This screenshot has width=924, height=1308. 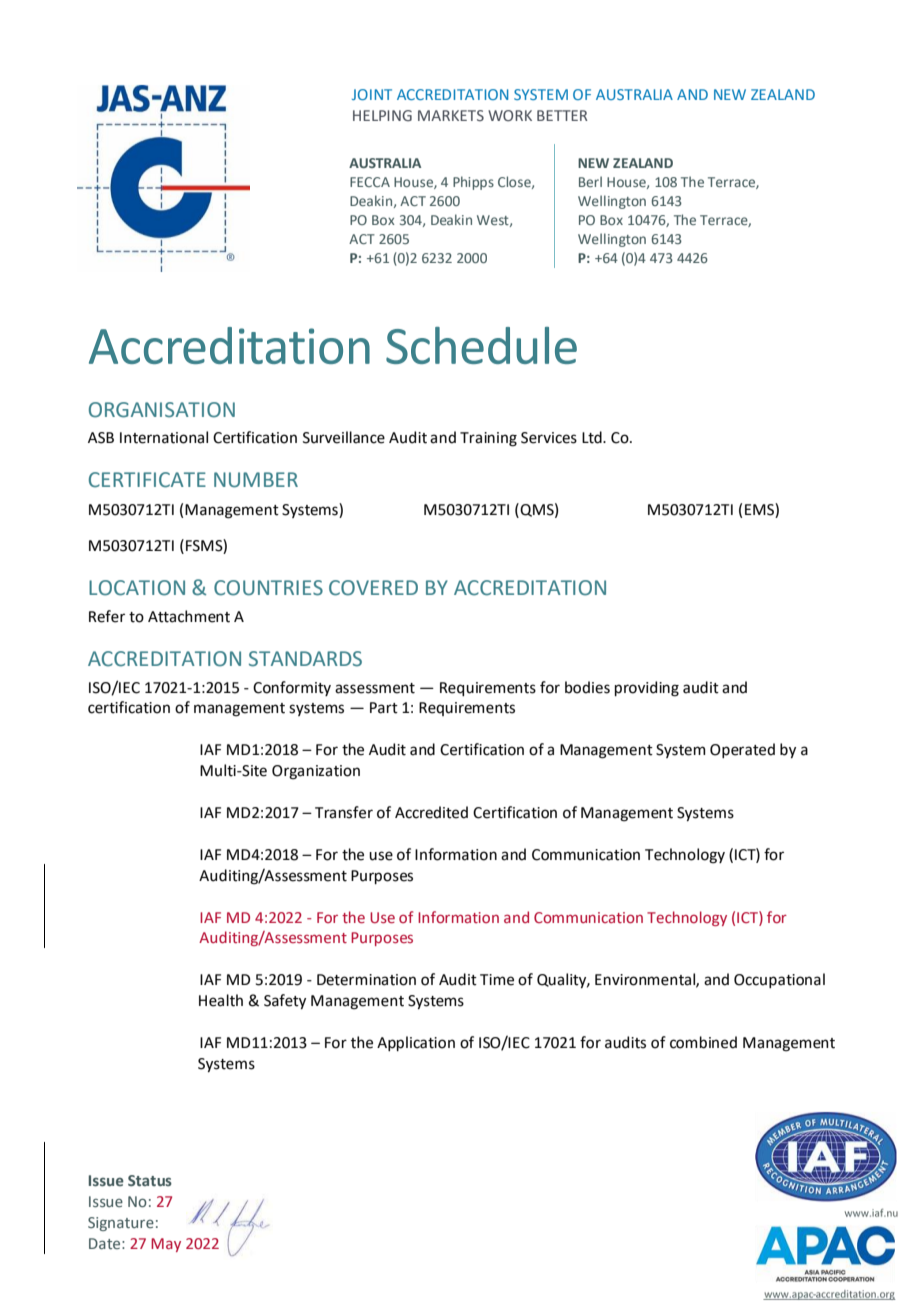 What do you see at coordinates (431, 812) in the screenshot?
I see `Accredited` at bounding box center [431, 812].
